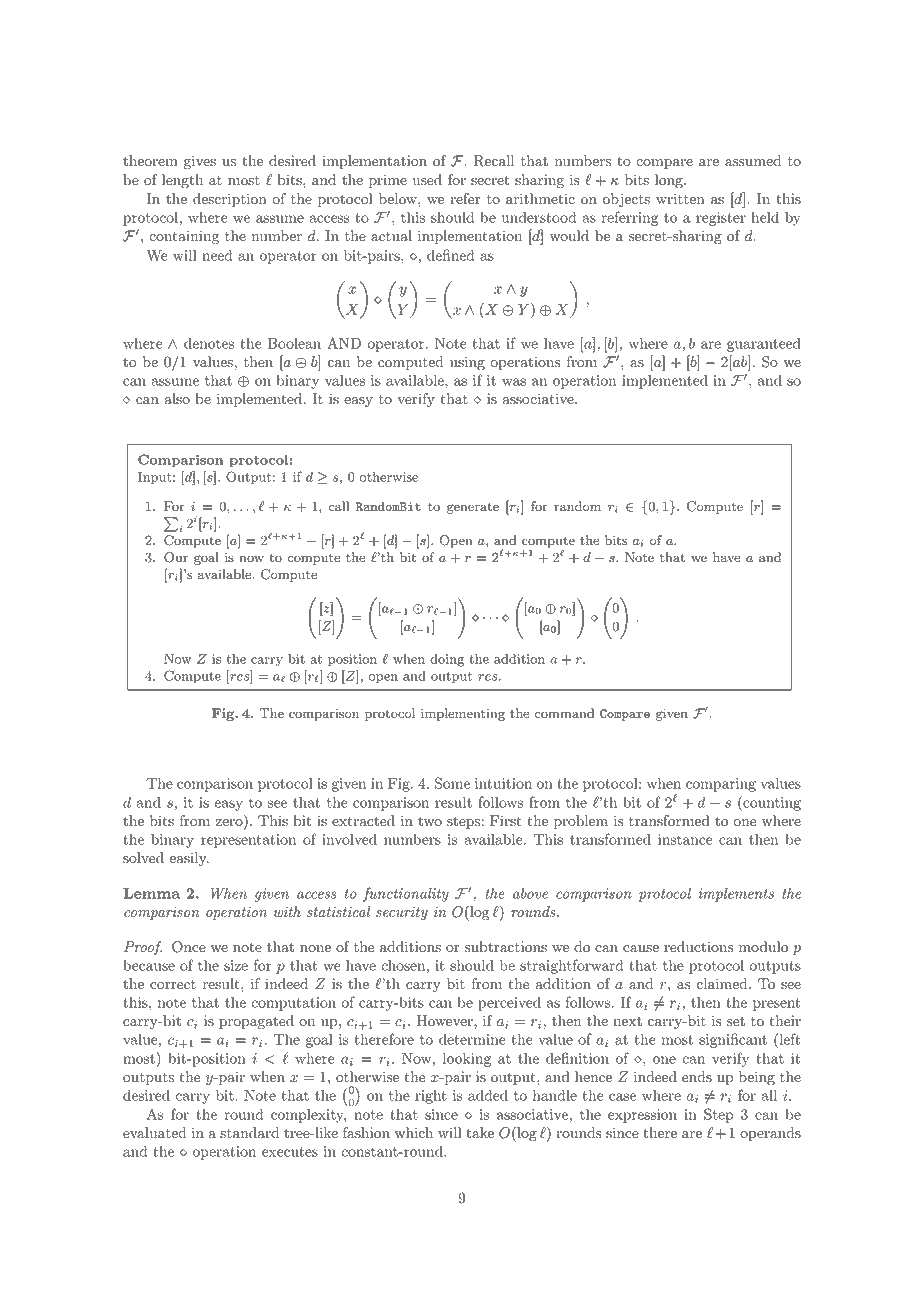  Describe the element at coordinates (176, 557) in the page. I see `Our` at that location.
